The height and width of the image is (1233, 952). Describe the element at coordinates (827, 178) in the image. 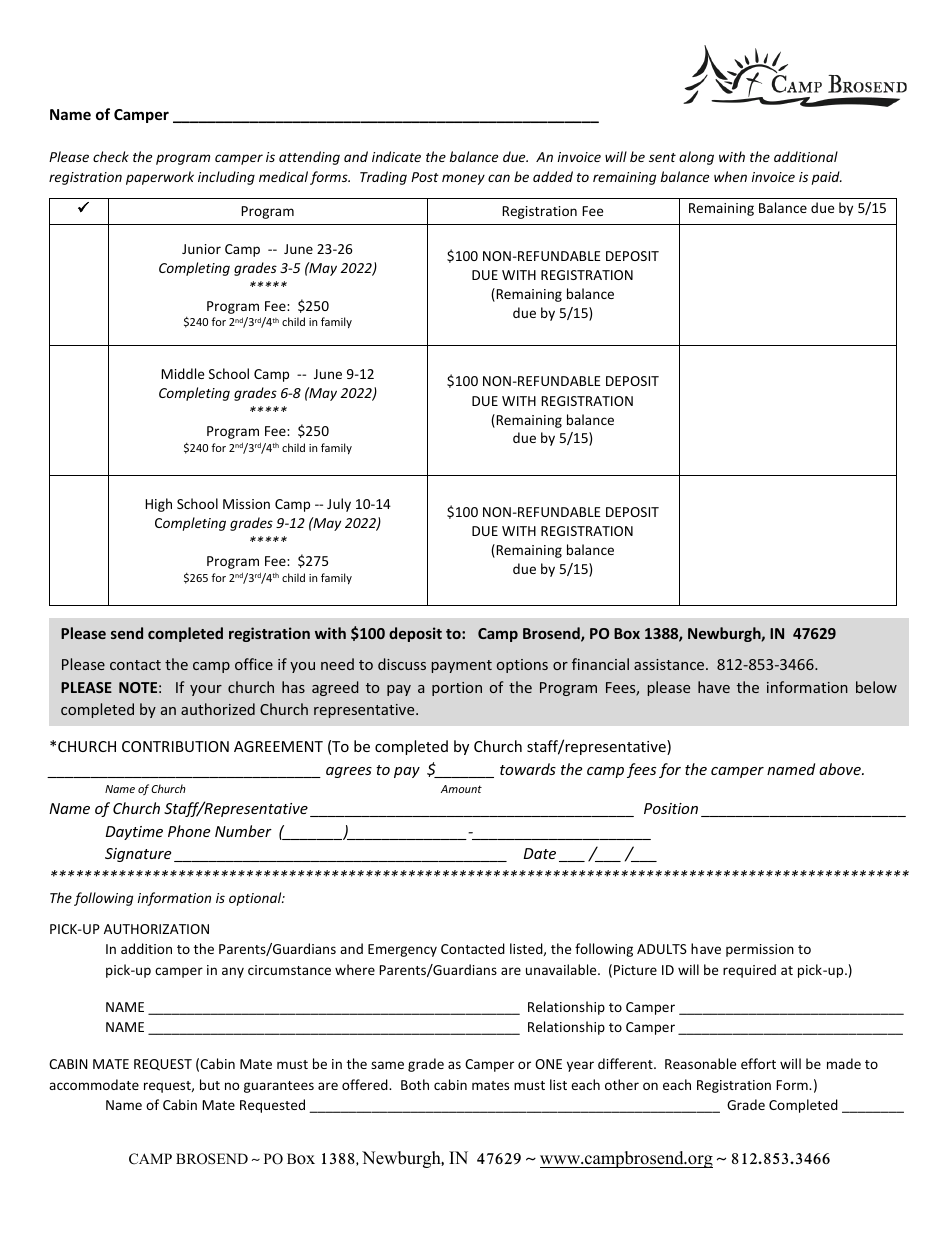

I see `paid` at that location.
